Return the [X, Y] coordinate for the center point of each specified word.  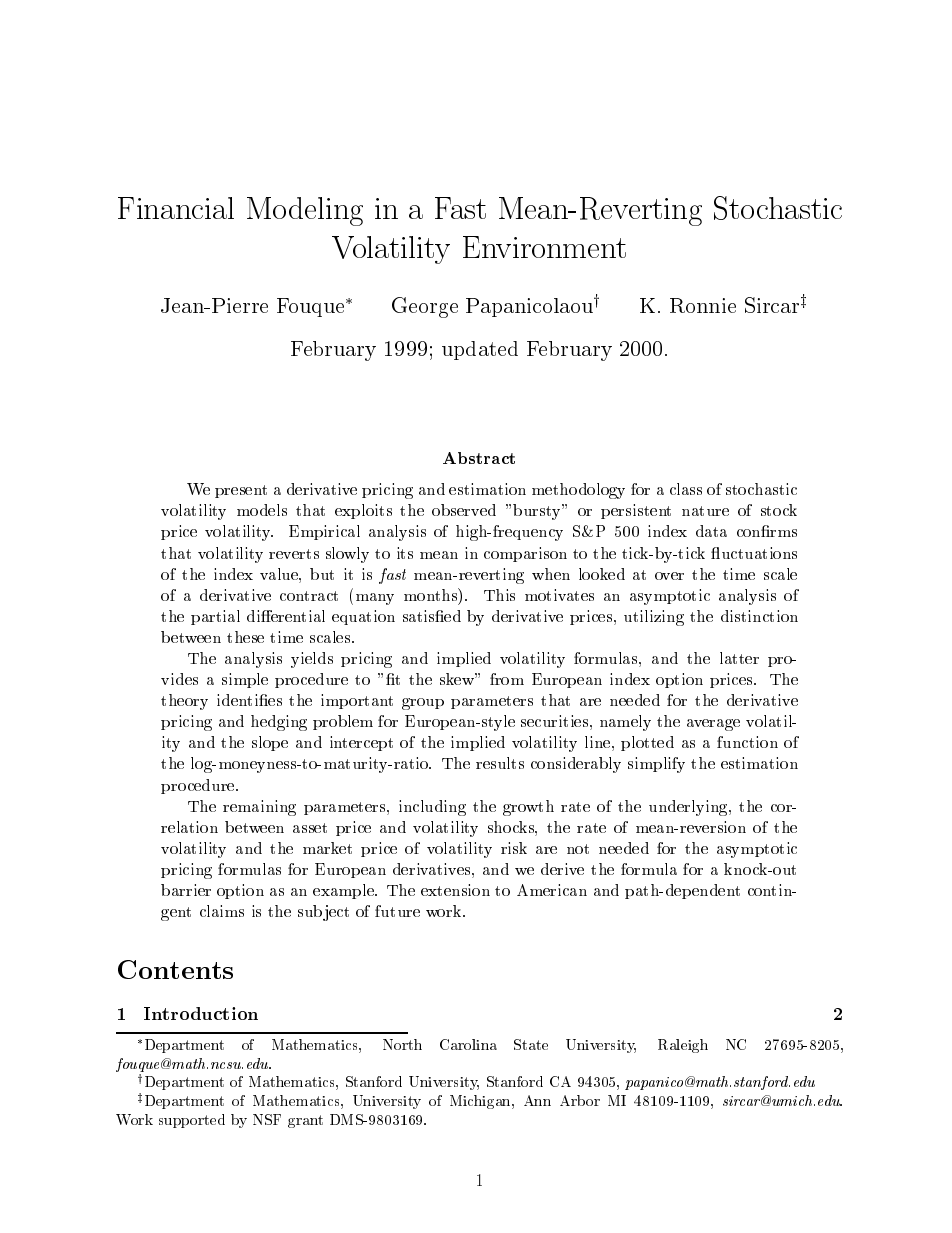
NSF [267, 1119]
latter [739, 658]
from [507, 679]
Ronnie [703, 305]
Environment [544, 247]
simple [245, 680]
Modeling [305, 211]
